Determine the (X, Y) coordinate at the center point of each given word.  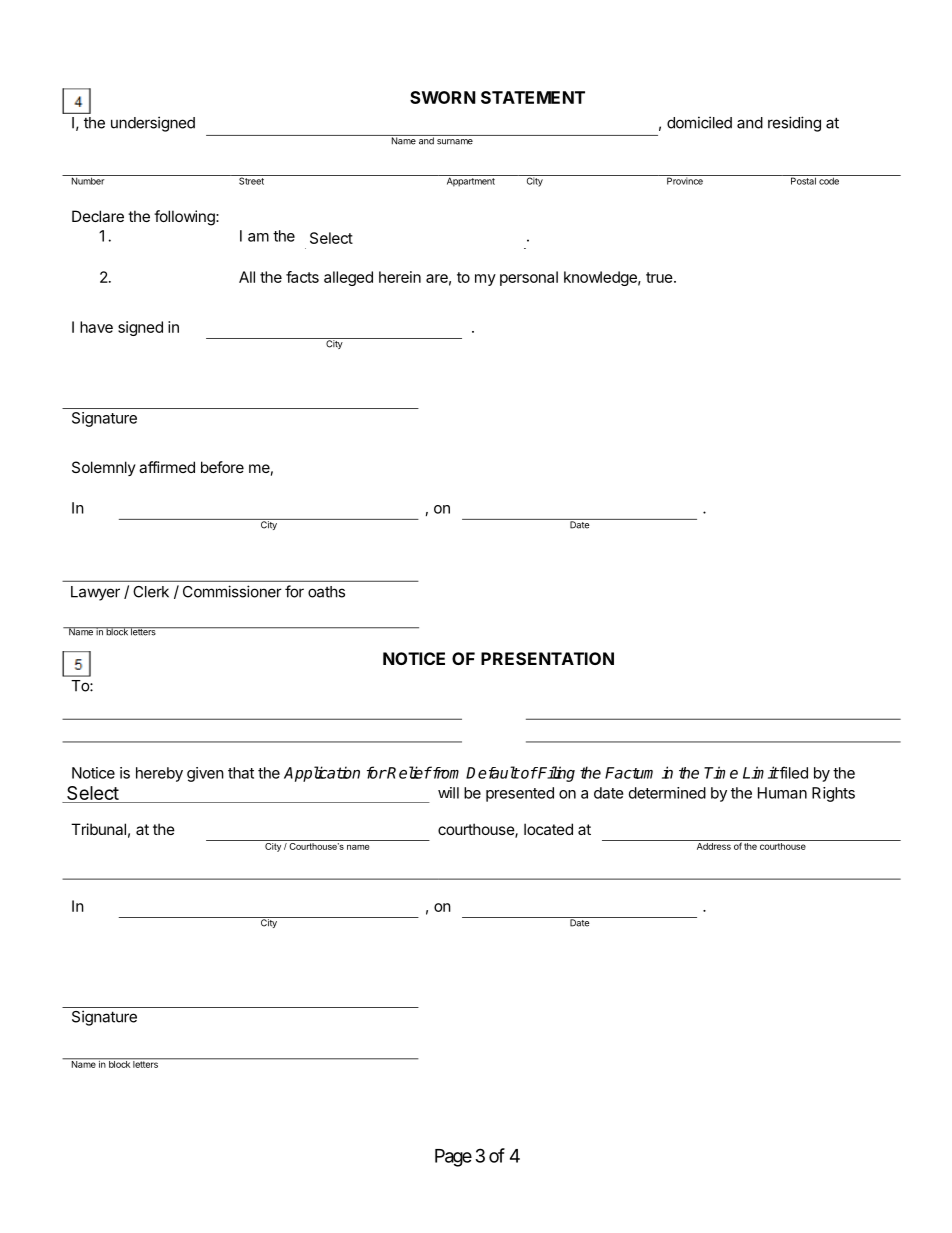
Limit (761, 772)
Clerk (151, 592)
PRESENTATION (547, 658)
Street (251, 180)
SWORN (443, 97)
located (548, 829)
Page (453, 1158)
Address (714, 846)
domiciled (699, 122)
